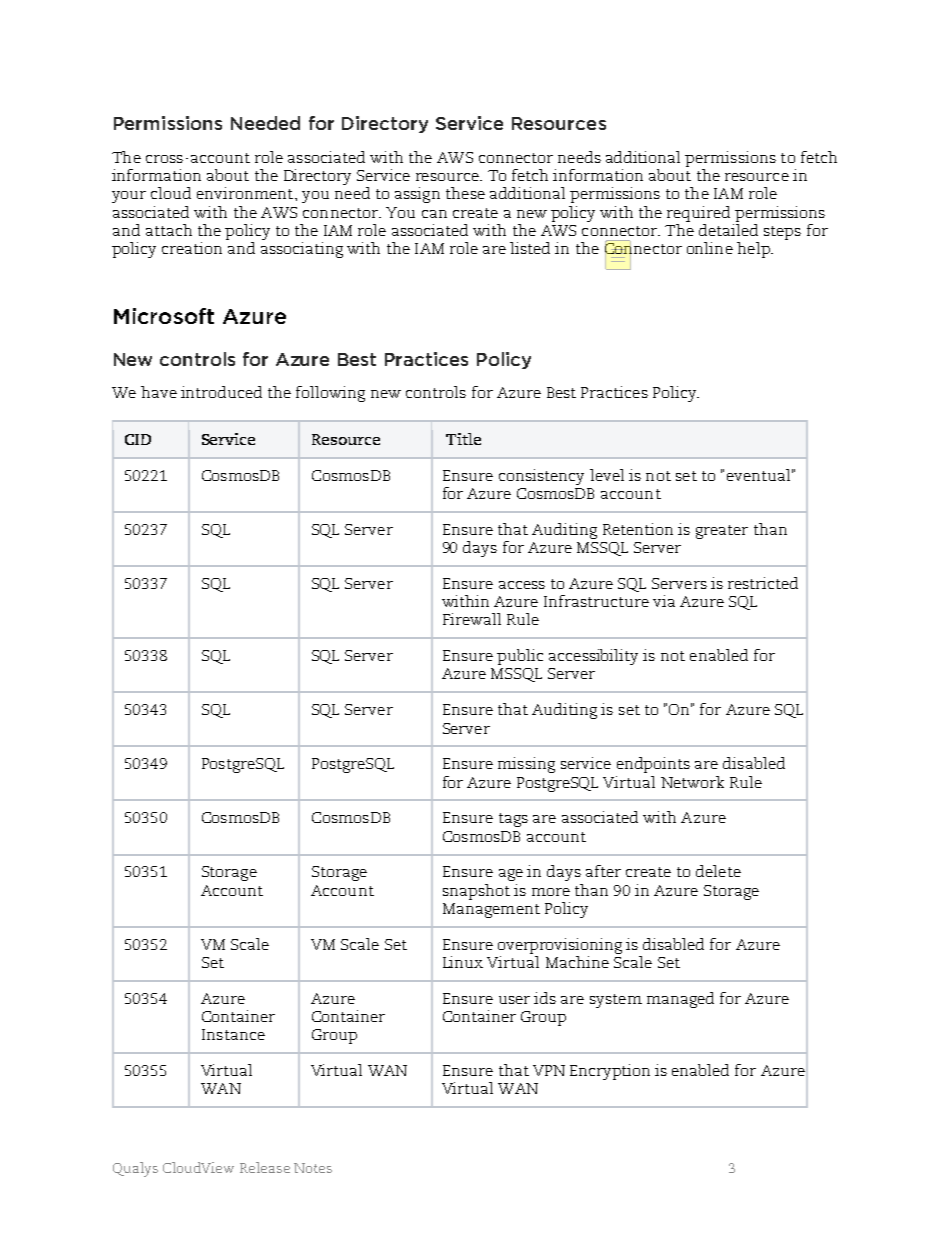 The image size is (952, 1233). I want to click on can, so click(434, 214).
